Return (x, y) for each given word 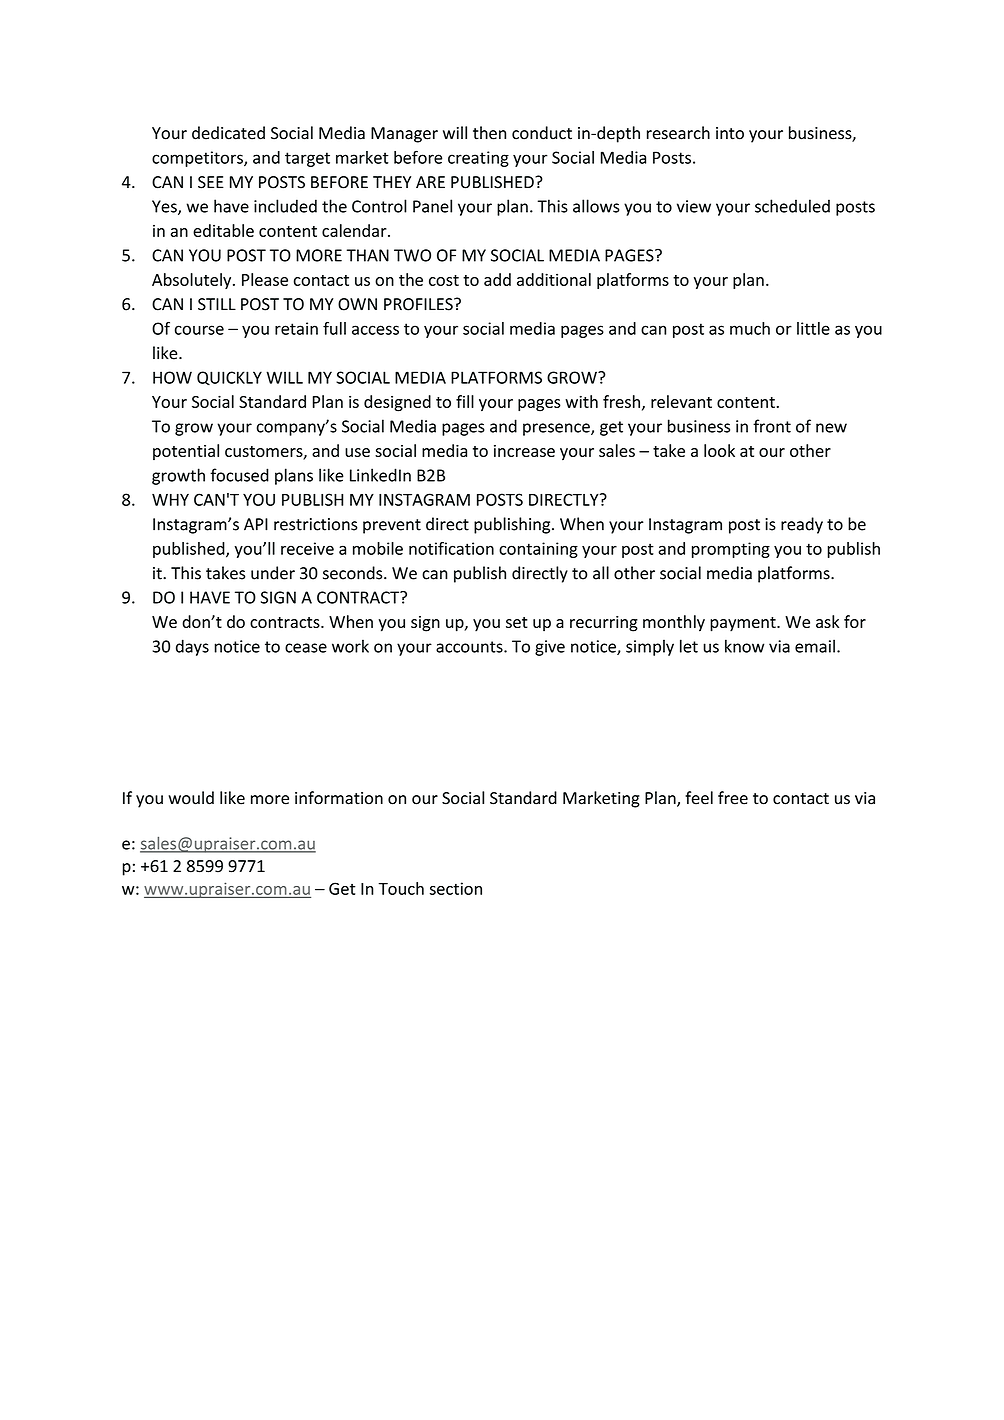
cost (444, 280)
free (733, 798)
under (273, 573)
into (730, 133)
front (772, 426)
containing (538, 550)
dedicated (228, 133)
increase (524, 451)
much (750, 328)
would (191, 798)
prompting (731, 550)
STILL (217, 304)
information (339, 798)
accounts (470, 647)
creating (478, 159)
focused (239, 475)
